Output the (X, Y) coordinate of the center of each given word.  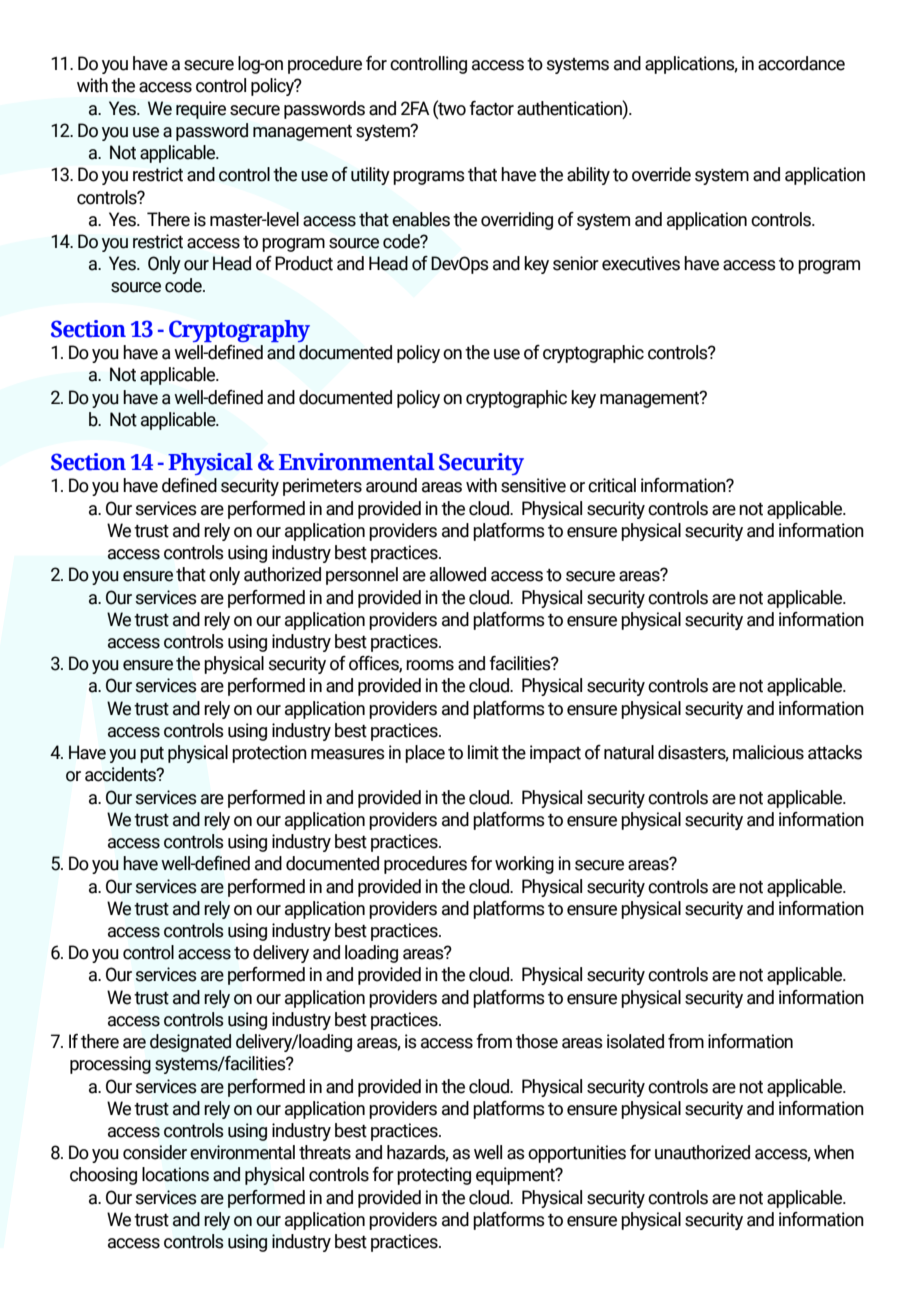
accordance (801, 63)
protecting (434, 1176)
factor (491, 108)
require (201, 110)
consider (155, 1152)
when (834, 1152)
